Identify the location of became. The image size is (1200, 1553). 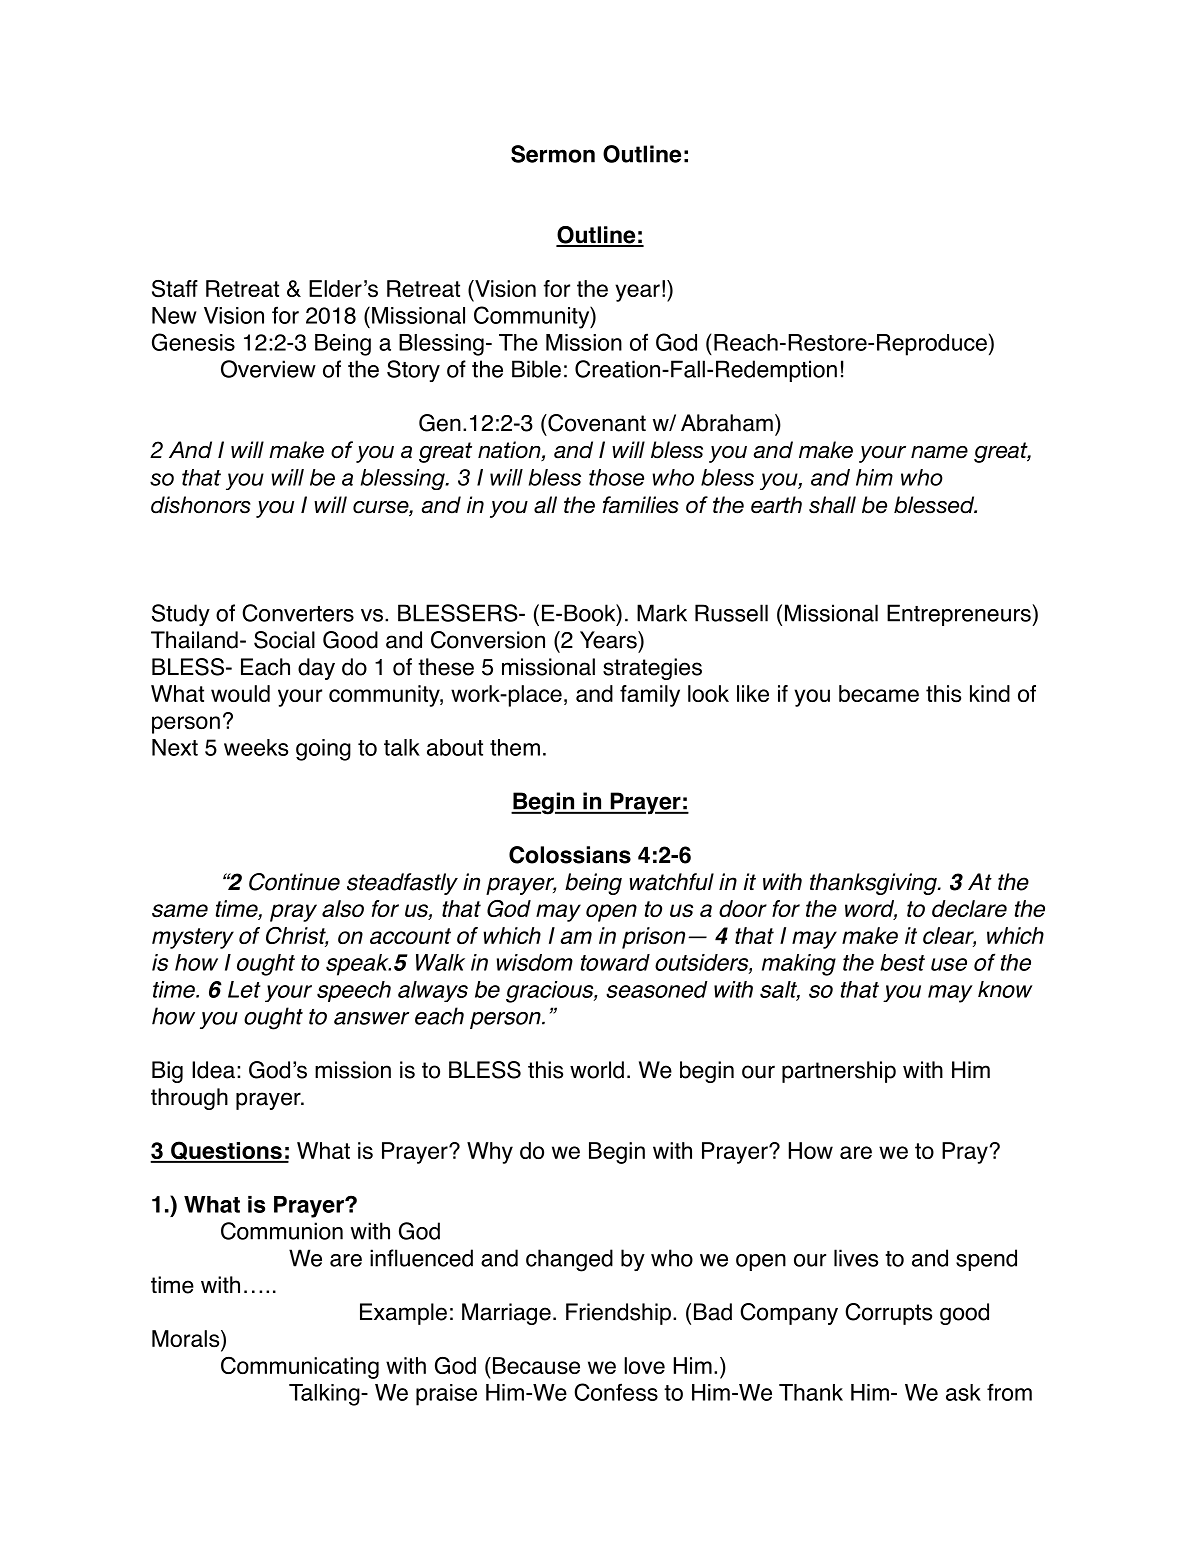
(879, 693).
